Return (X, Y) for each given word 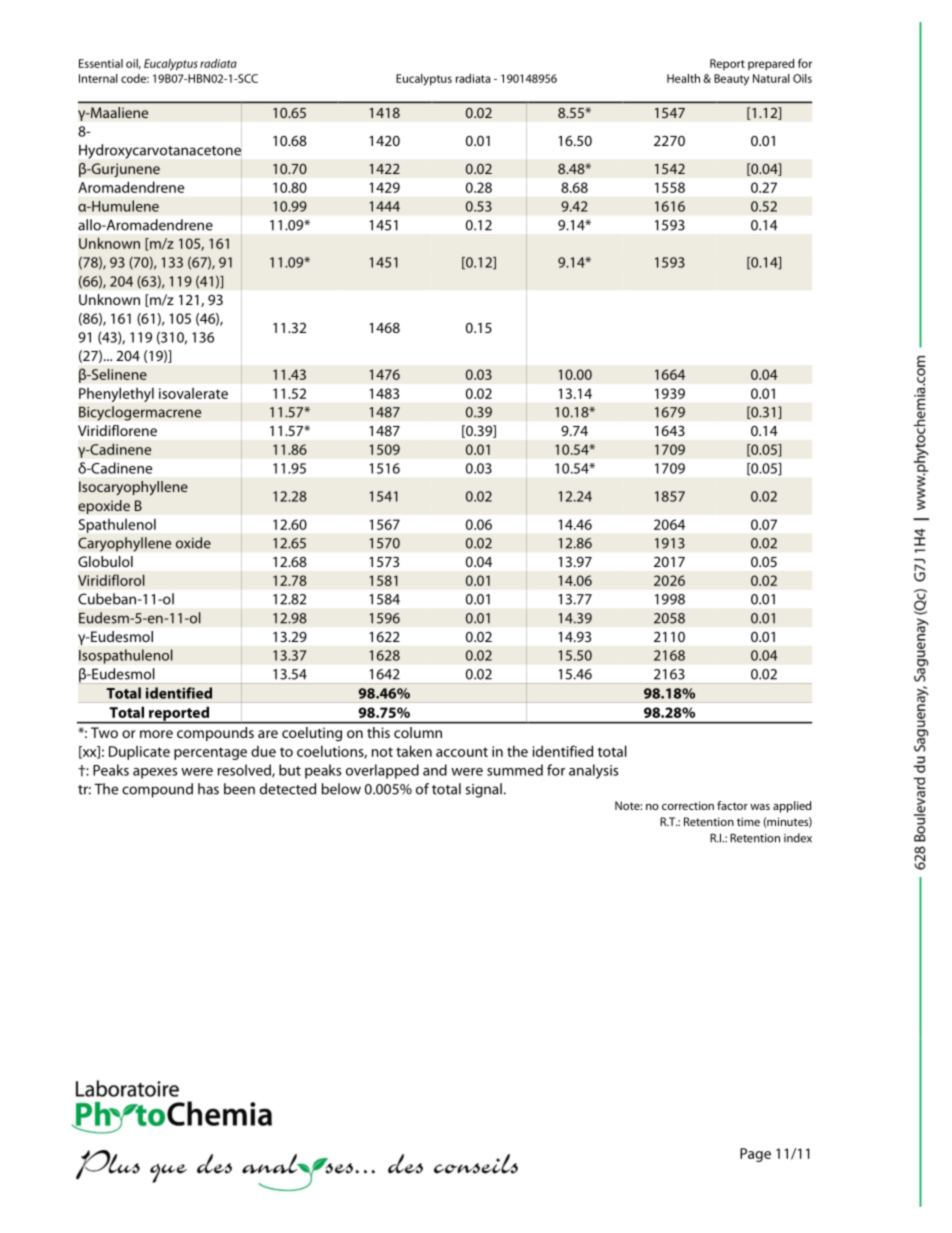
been (239, 789)
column (418, 732)
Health (683, 78)
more (156, 734)
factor (732, 805)
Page (755, 1155)
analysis (593, 771)
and (435, 770)
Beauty (731, 80)
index (798, 838)
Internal (98, 78)
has (208, 789)
